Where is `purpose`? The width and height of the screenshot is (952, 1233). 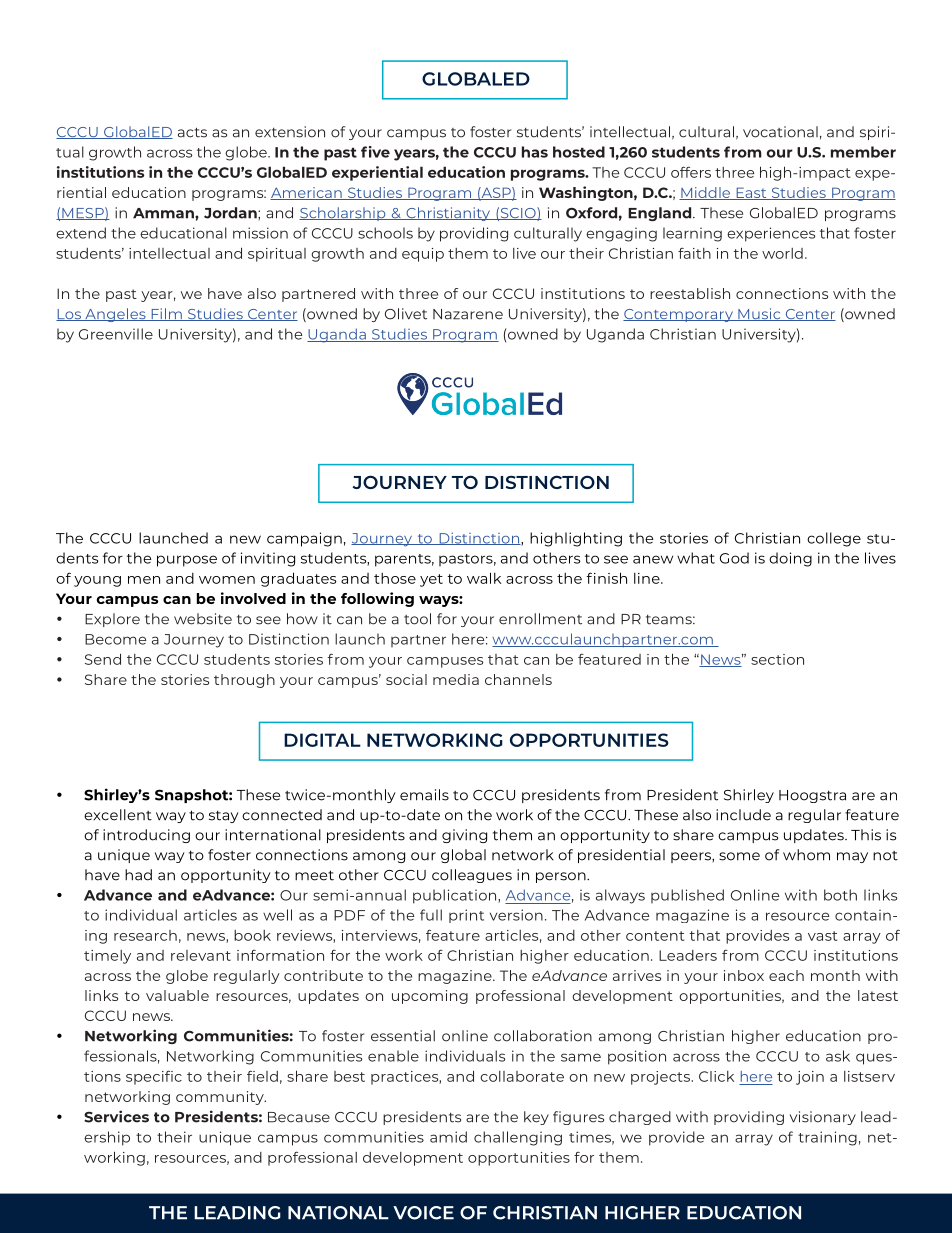
purpose is located at coordinates (187, 561).
